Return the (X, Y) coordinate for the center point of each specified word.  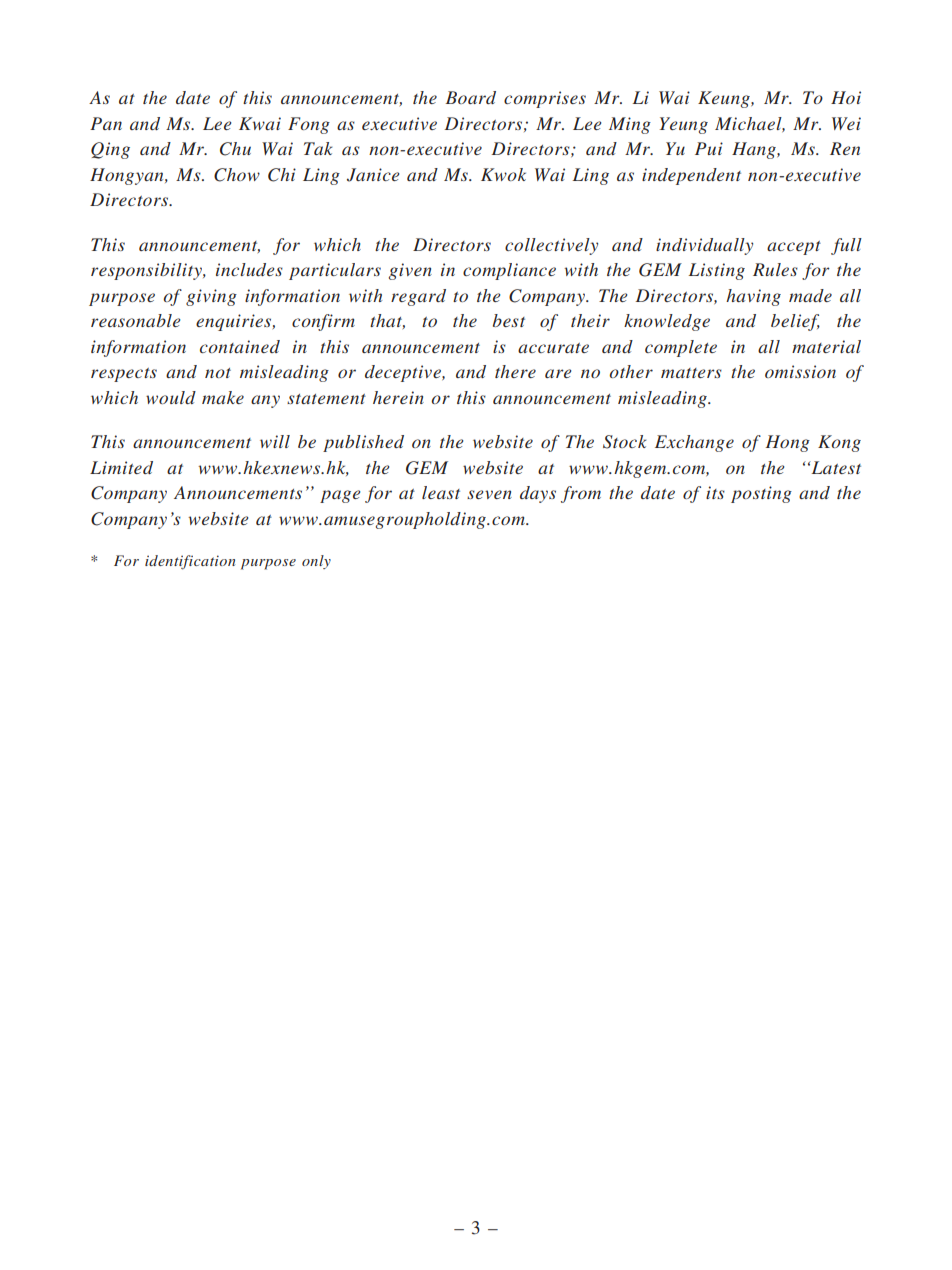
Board (470, 97)
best (509, 320)
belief (795, 322)
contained (240, 346)
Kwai (260, 123)
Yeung (684, 125)
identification (190, 562)
